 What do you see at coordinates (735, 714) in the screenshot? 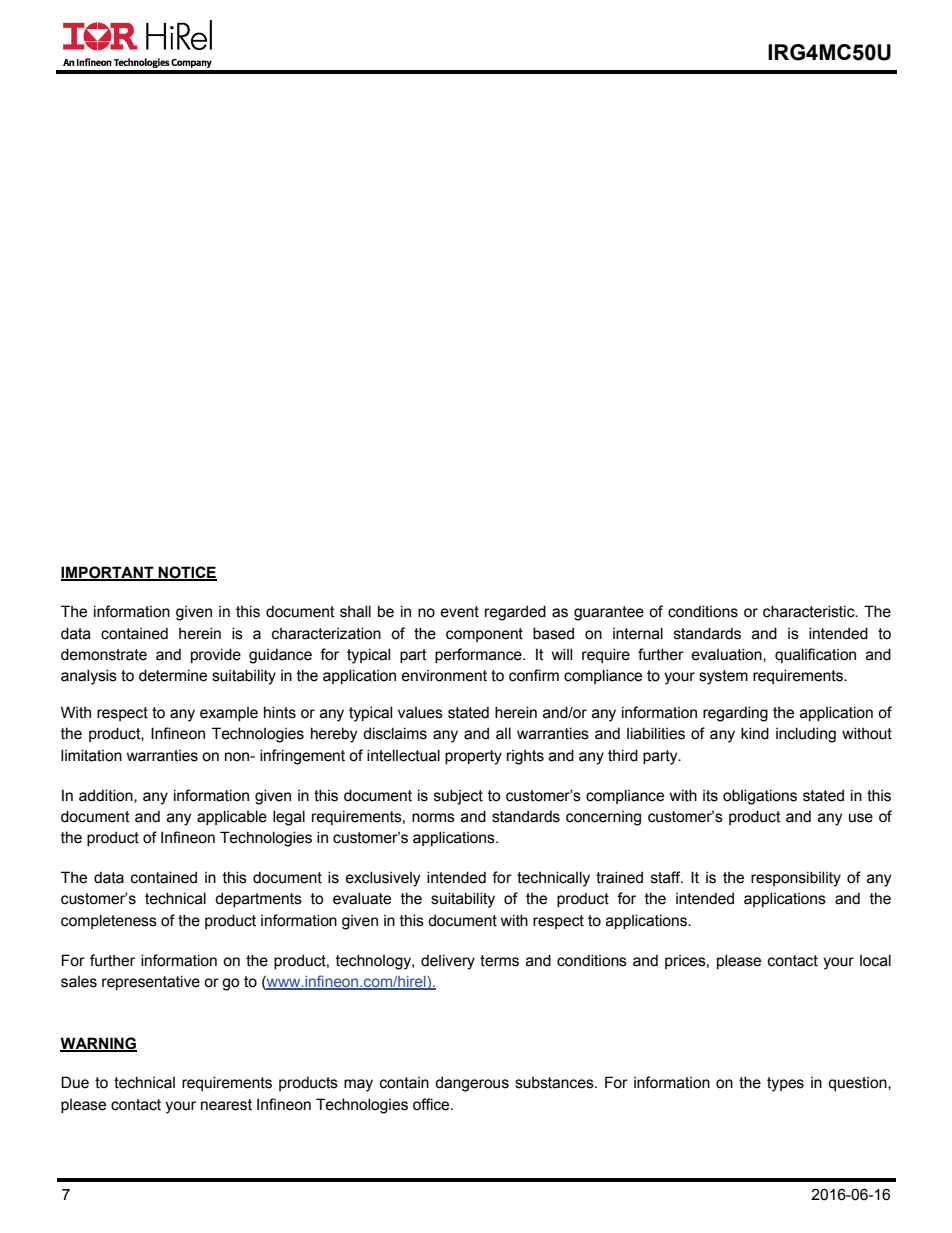
I see `regarding` at bounding box center [735, 714].
